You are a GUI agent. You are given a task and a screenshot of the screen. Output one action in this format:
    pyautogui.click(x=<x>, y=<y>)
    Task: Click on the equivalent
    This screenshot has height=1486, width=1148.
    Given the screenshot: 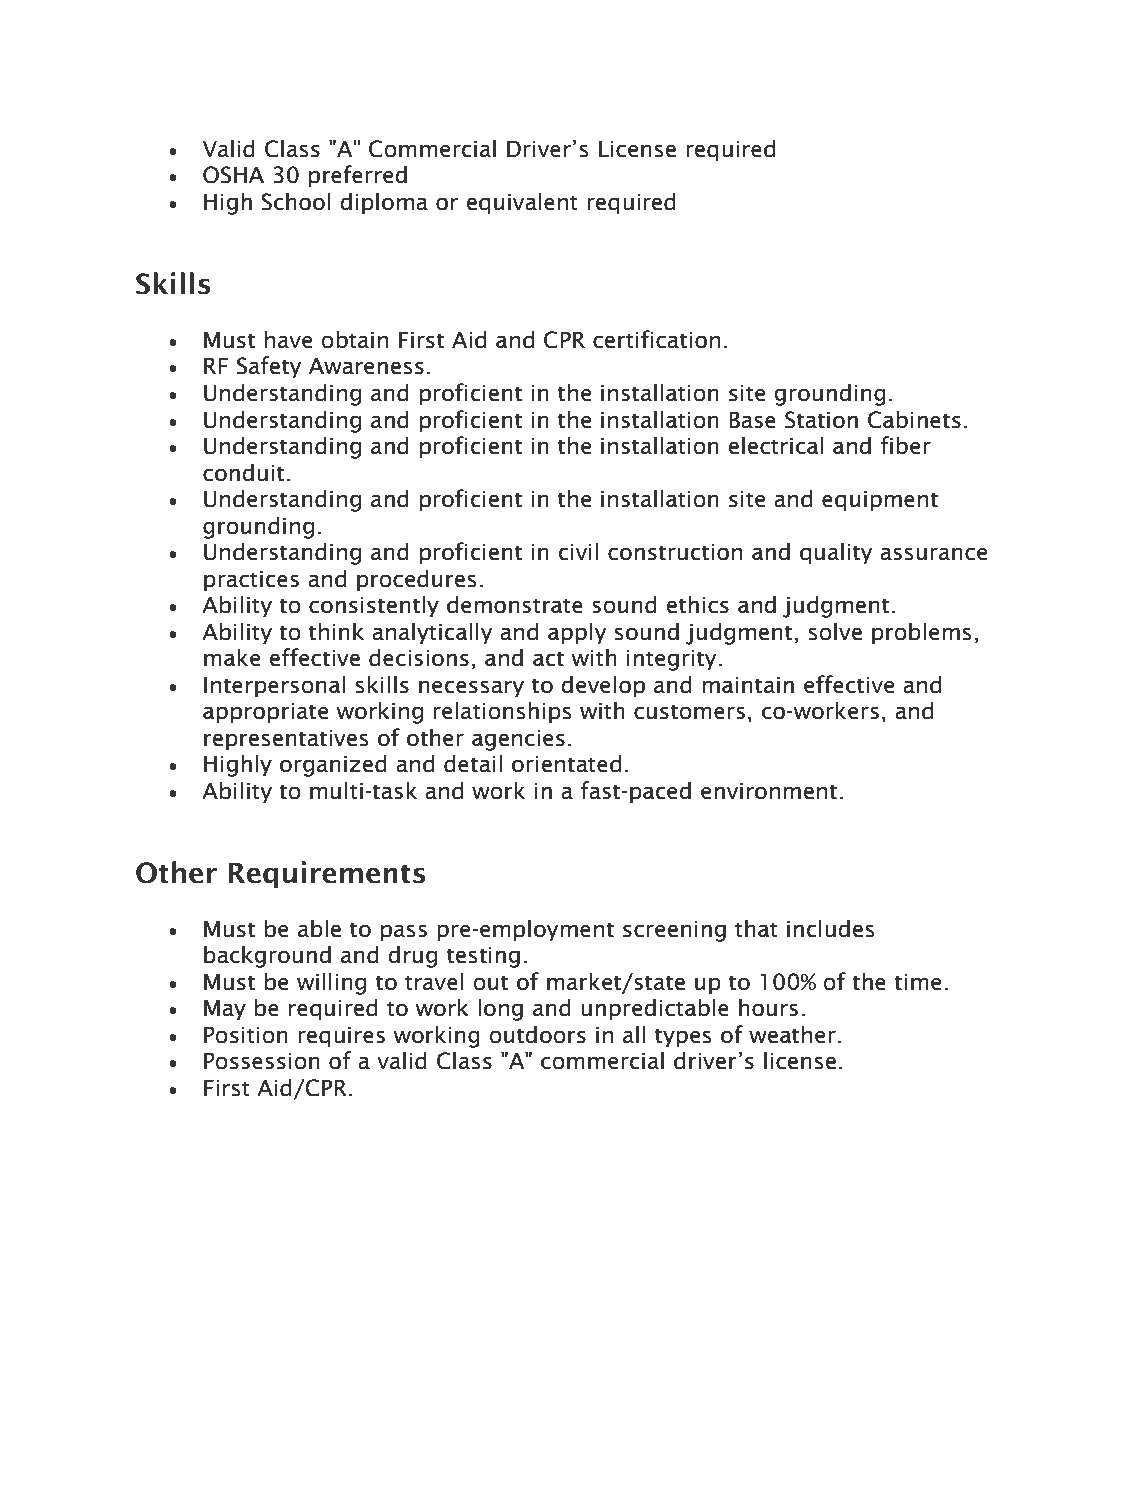 What is the action you would take?
    pyautogui.click(x=522, y=203)
